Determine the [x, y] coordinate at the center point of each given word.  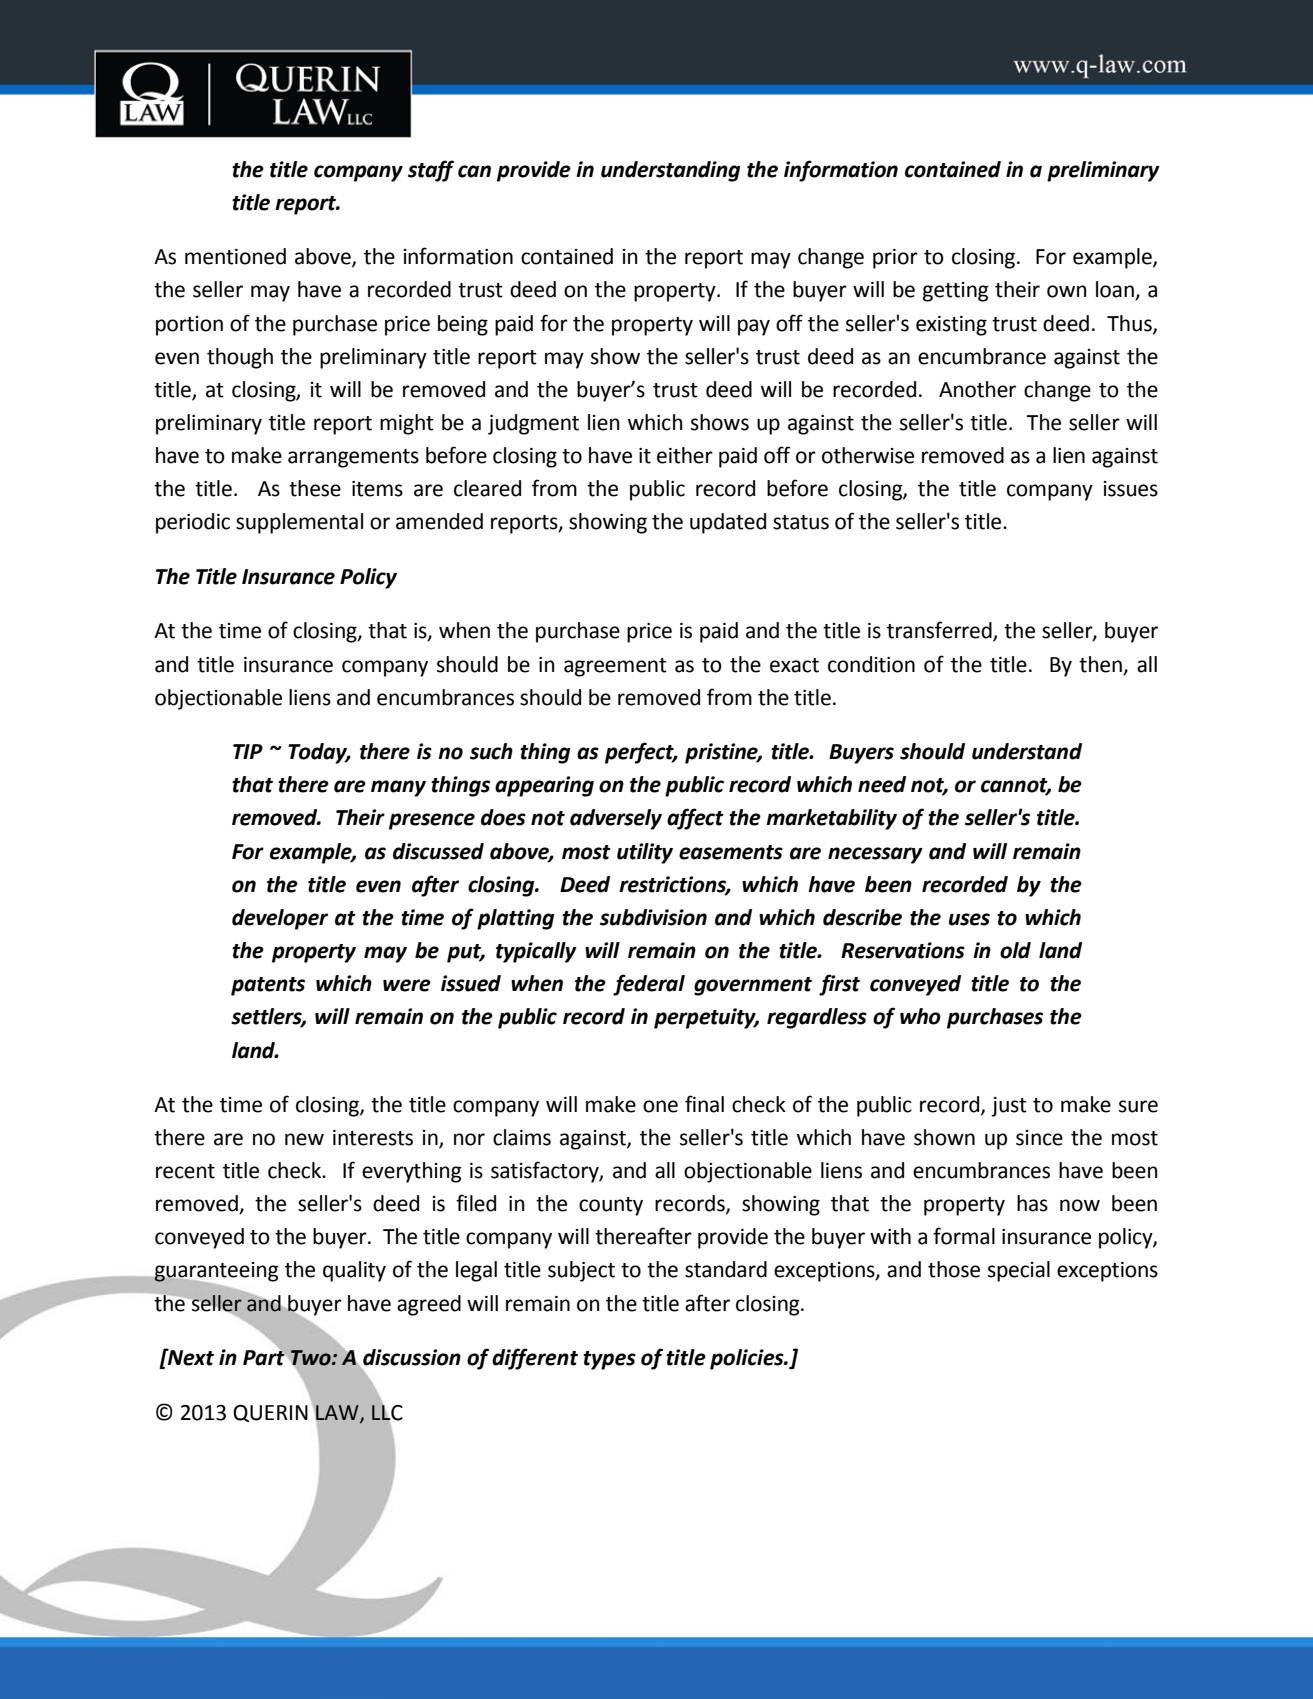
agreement [615, 667]
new [304, 1139]
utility [645, 853]
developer [280, 919]
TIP [248, 751]
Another [977, 389]
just [1009, 1107]
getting [956, 292]
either [685, 455]
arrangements [353, 458]
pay [754, 327]
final [704, 1104]
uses [969, 919]
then [1100, 664]
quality [354, 1271]
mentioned [235, 256]
